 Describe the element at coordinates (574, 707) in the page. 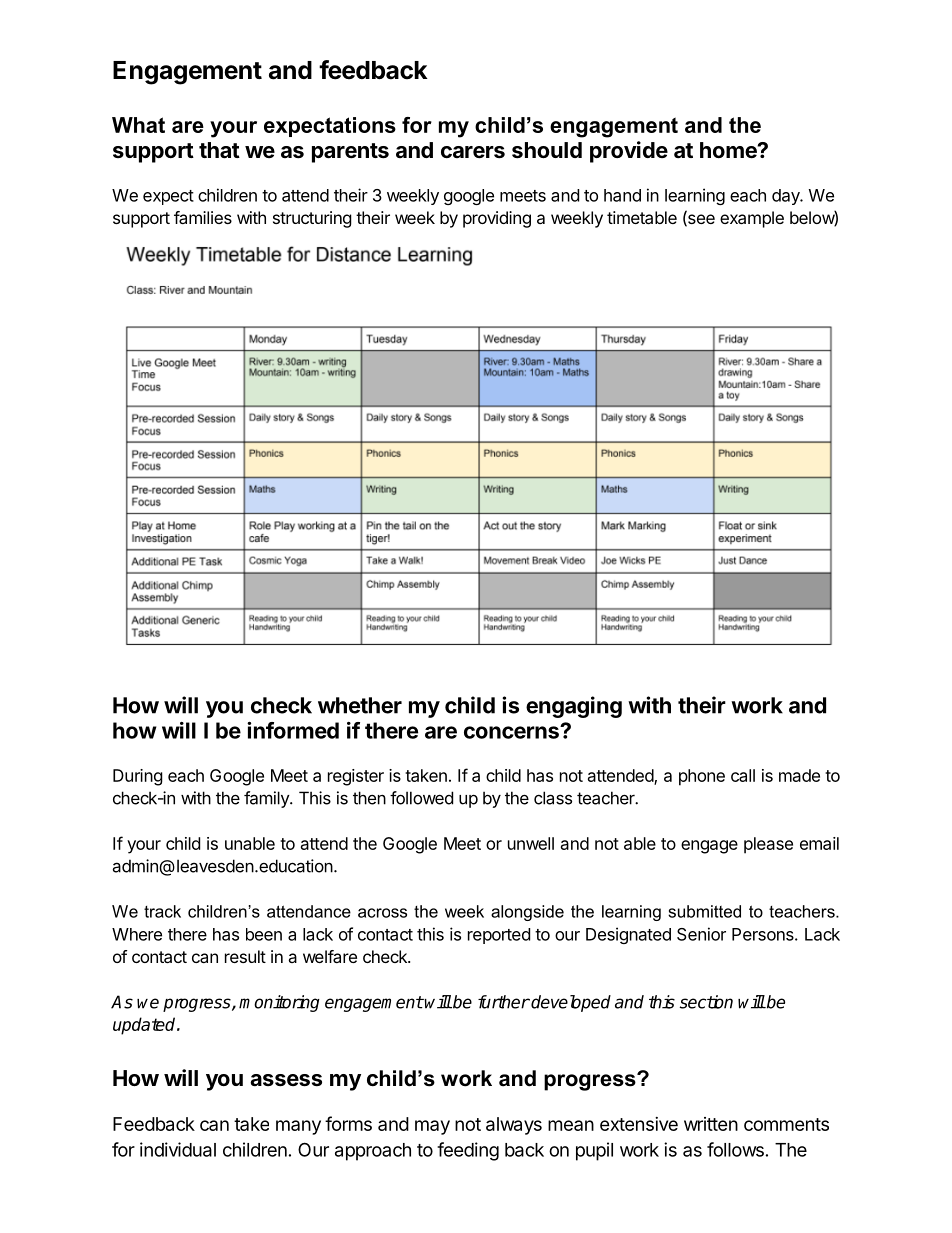

I see `engaging` at that location.
